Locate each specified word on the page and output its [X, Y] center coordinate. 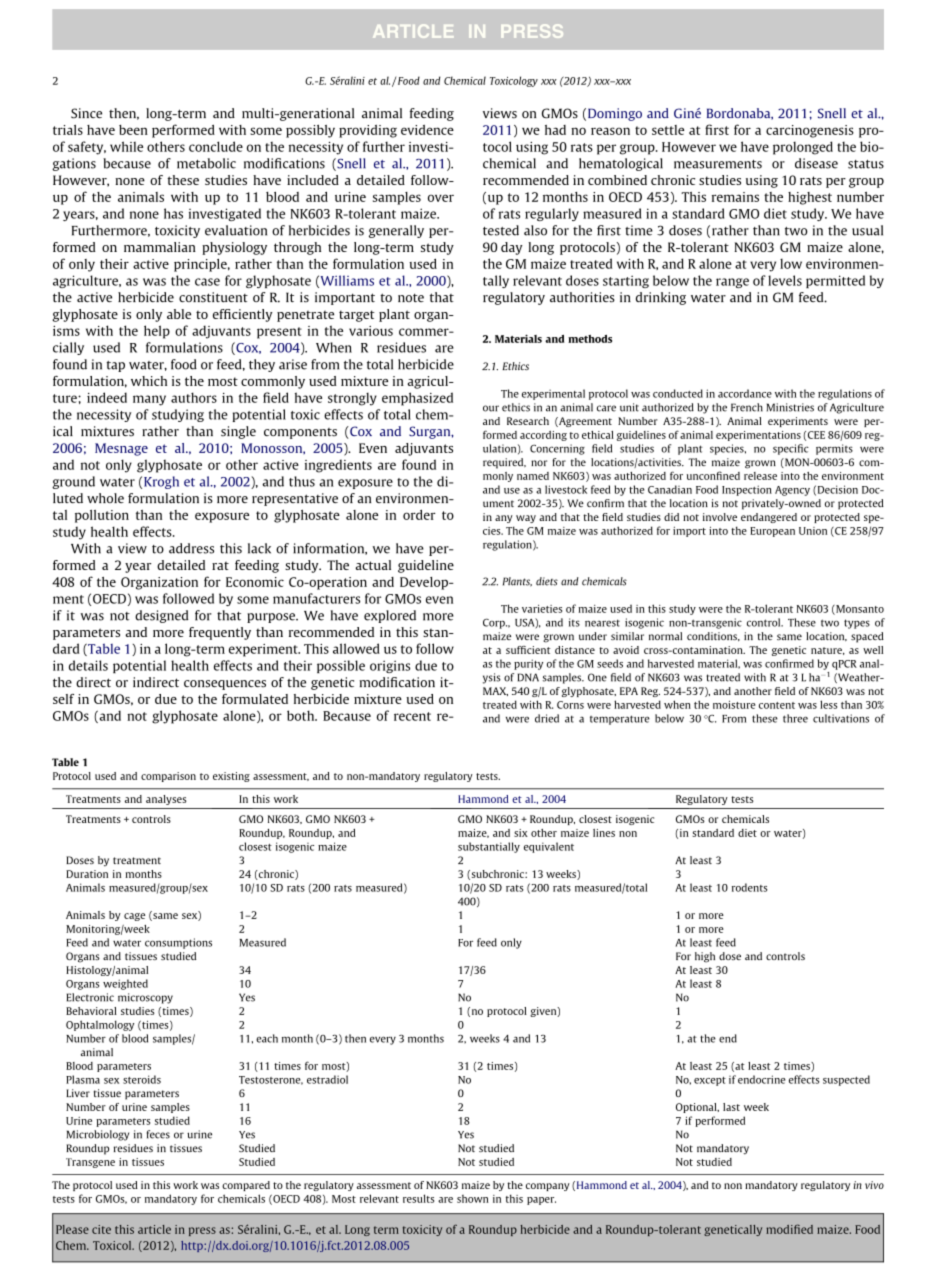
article [154, 1229]
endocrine [762, 1079]
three [795, 718]
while [126, 146]
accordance [745, 393]
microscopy [145, 998]
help [157, 332]
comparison [168, 777]
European [772, 532]
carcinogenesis [810, 131]
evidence [427, 130]
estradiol [327, 1079]
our [491, 408]
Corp [495, 624]
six [521, 833]
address [191, 548]
